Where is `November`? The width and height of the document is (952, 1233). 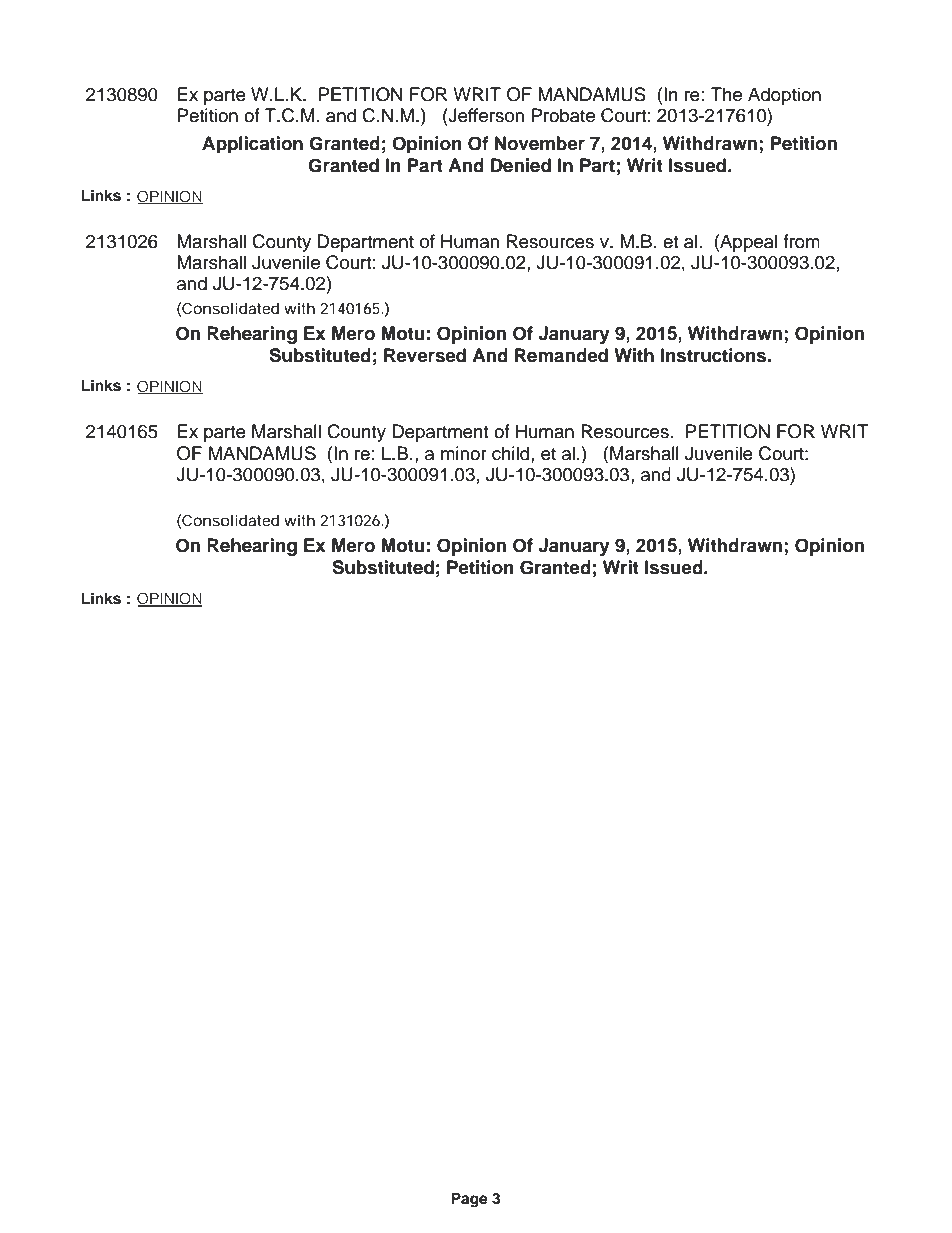
November is located at coordinates (540, 143).
